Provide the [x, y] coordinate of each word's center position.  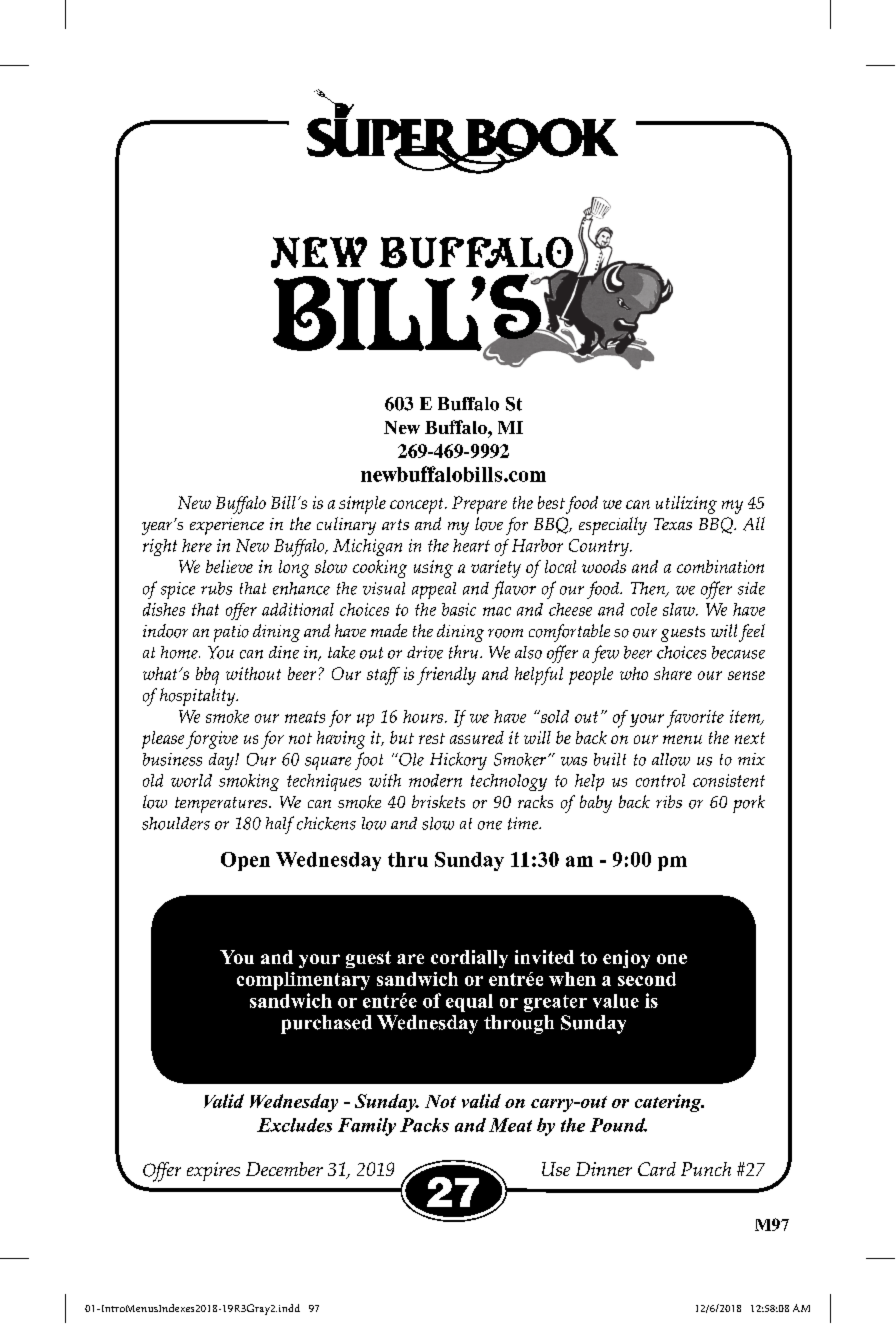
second [647, 979]
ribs [669, 801]
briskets [438, 801]
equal [469, 1003]
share [673, 673]
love [489, 524]
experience [227, 526]
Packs [424, 1125]
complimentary [303, 981]
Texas [673, 524]
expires [213, 1171]
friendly [446, 676]
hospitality [199, 697]
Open [245, 861]
